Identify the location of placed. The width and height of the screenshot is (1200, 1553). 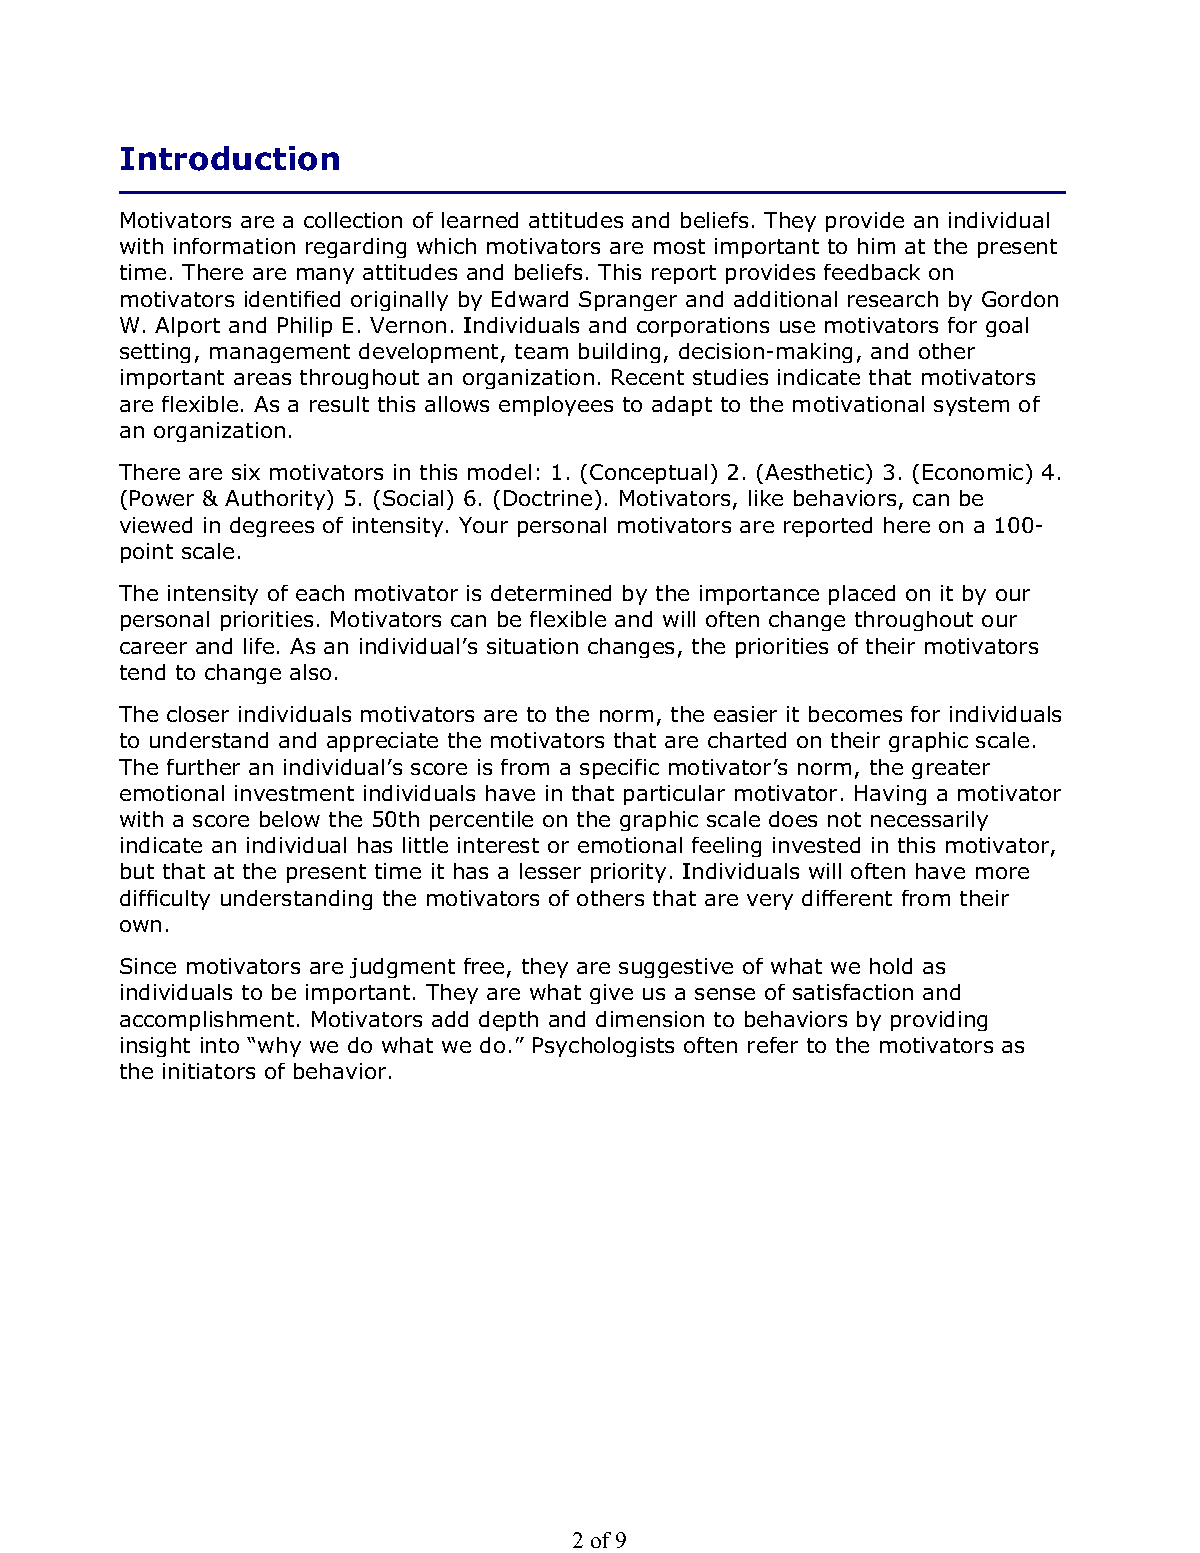
(862, 595).
